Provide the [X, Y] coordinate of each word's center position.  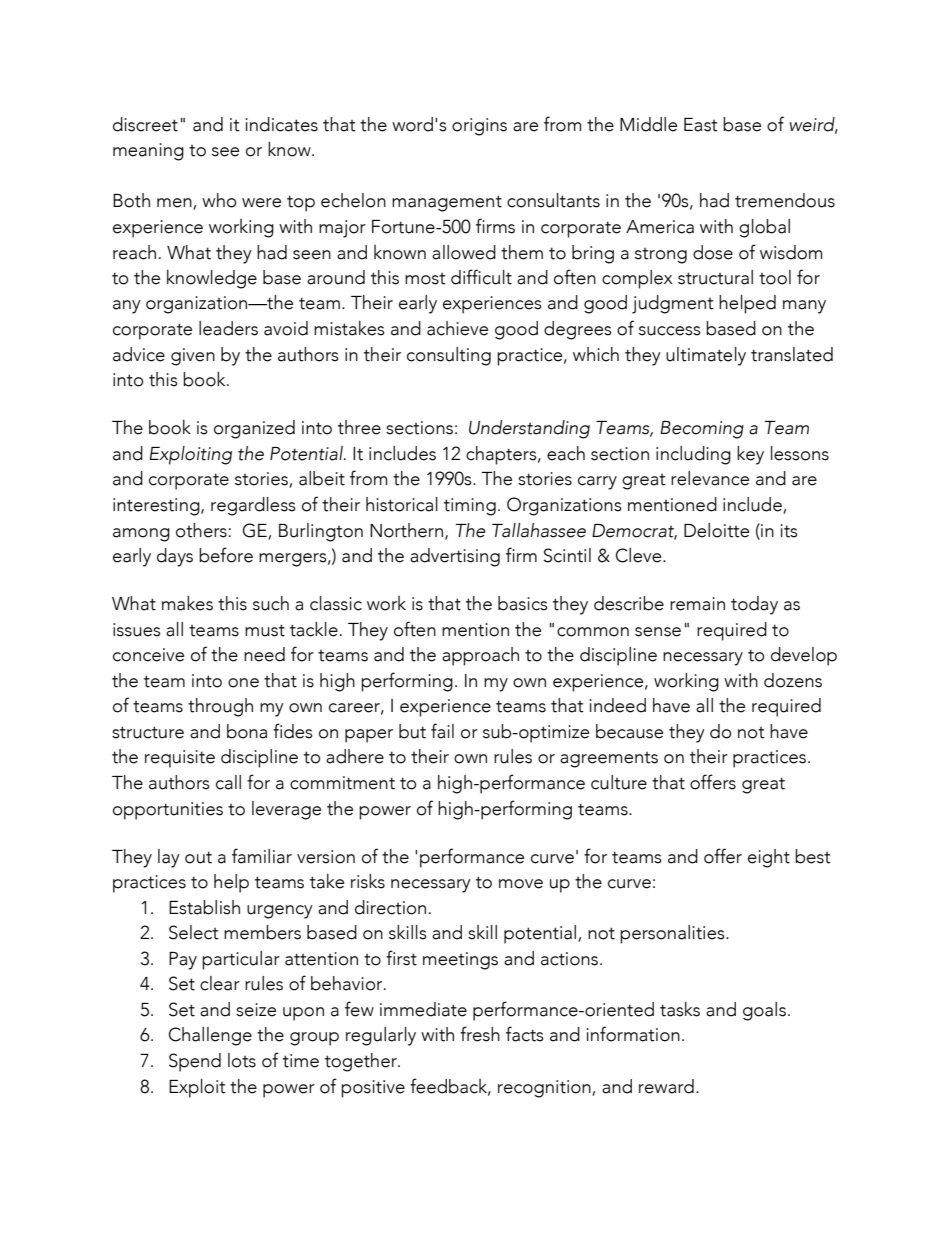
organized [254, 429]
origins [479, 127]
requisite [180, 759]
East [701, 125]
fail [442, 731]
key [750, 455]
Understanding [529, 429]
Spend [195, 1062]
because [629, 731]
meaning [148, 152]
